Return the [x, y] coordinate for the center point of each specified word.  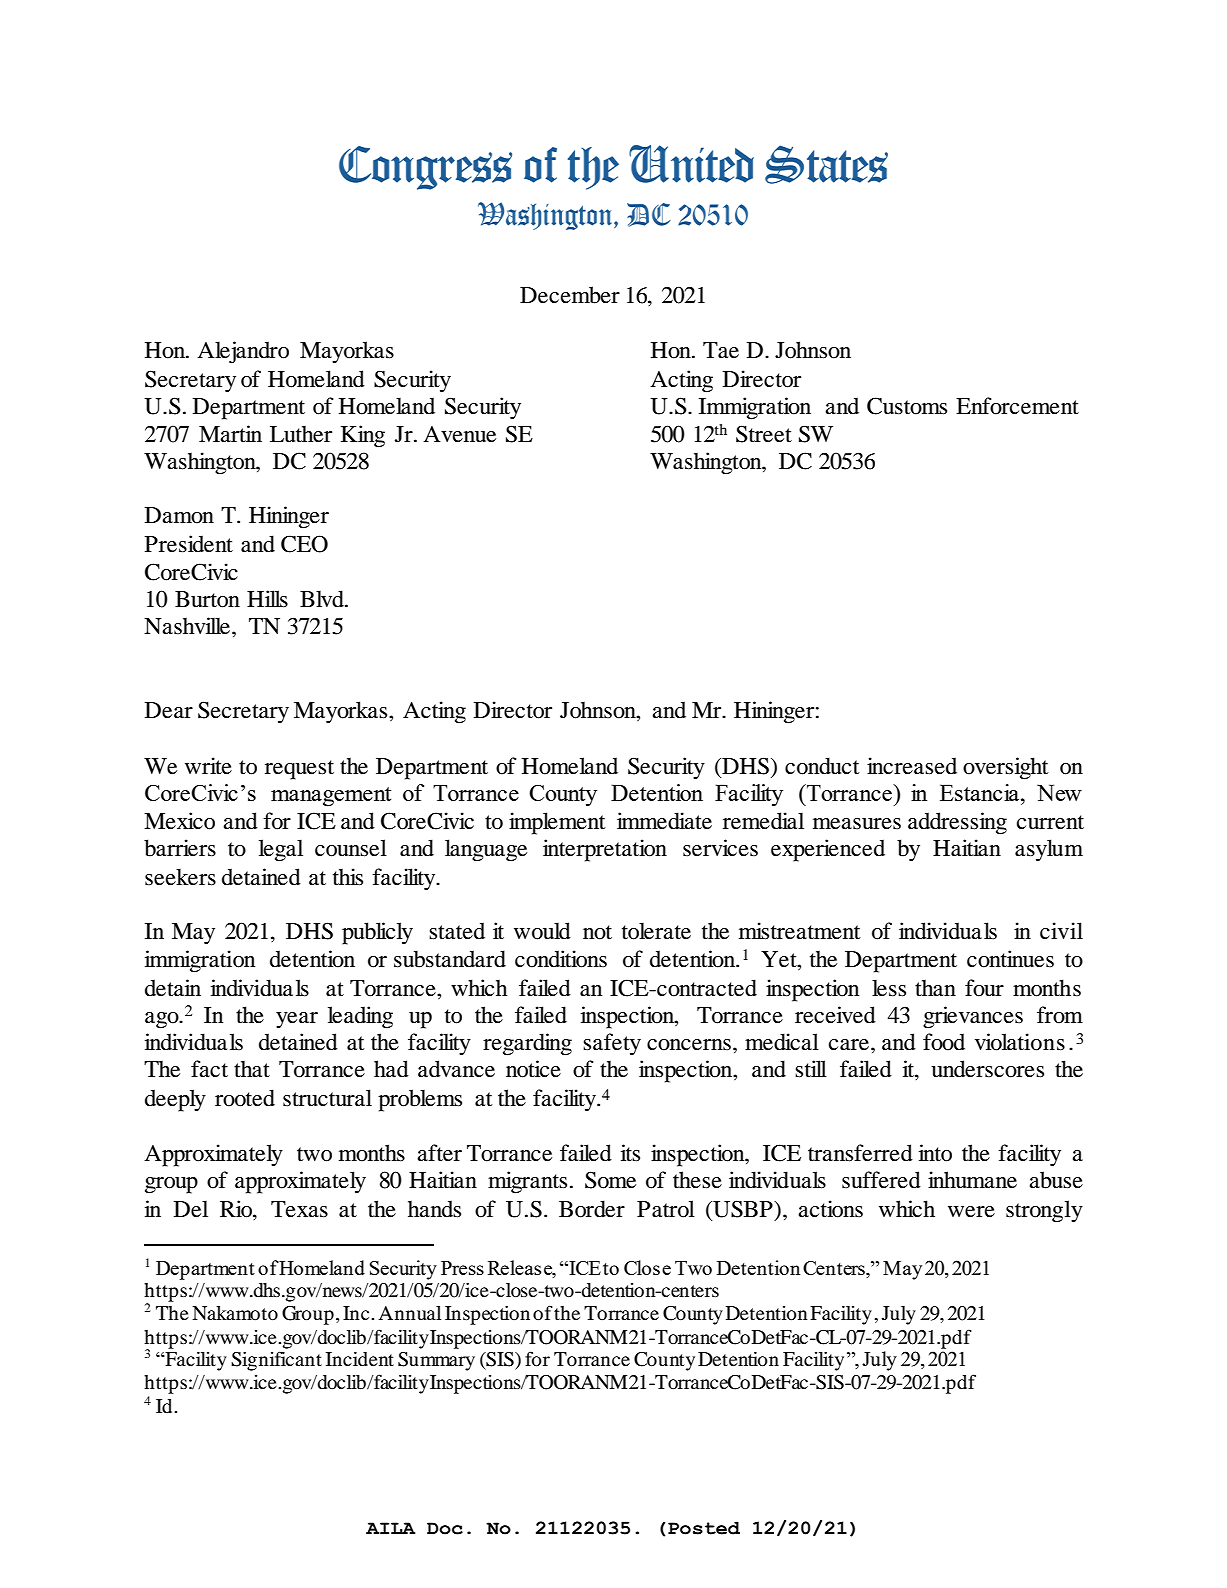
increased [912, 766]
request [299, 770]
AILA [390, 1528]
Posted [704, 1528]
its [630, 1153]
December [570, 295]
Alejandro [243, 352]
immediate [664, 821]
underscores [987, 1069]
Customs [907, 406]
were [971, 1212]
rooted [245, 1098]
